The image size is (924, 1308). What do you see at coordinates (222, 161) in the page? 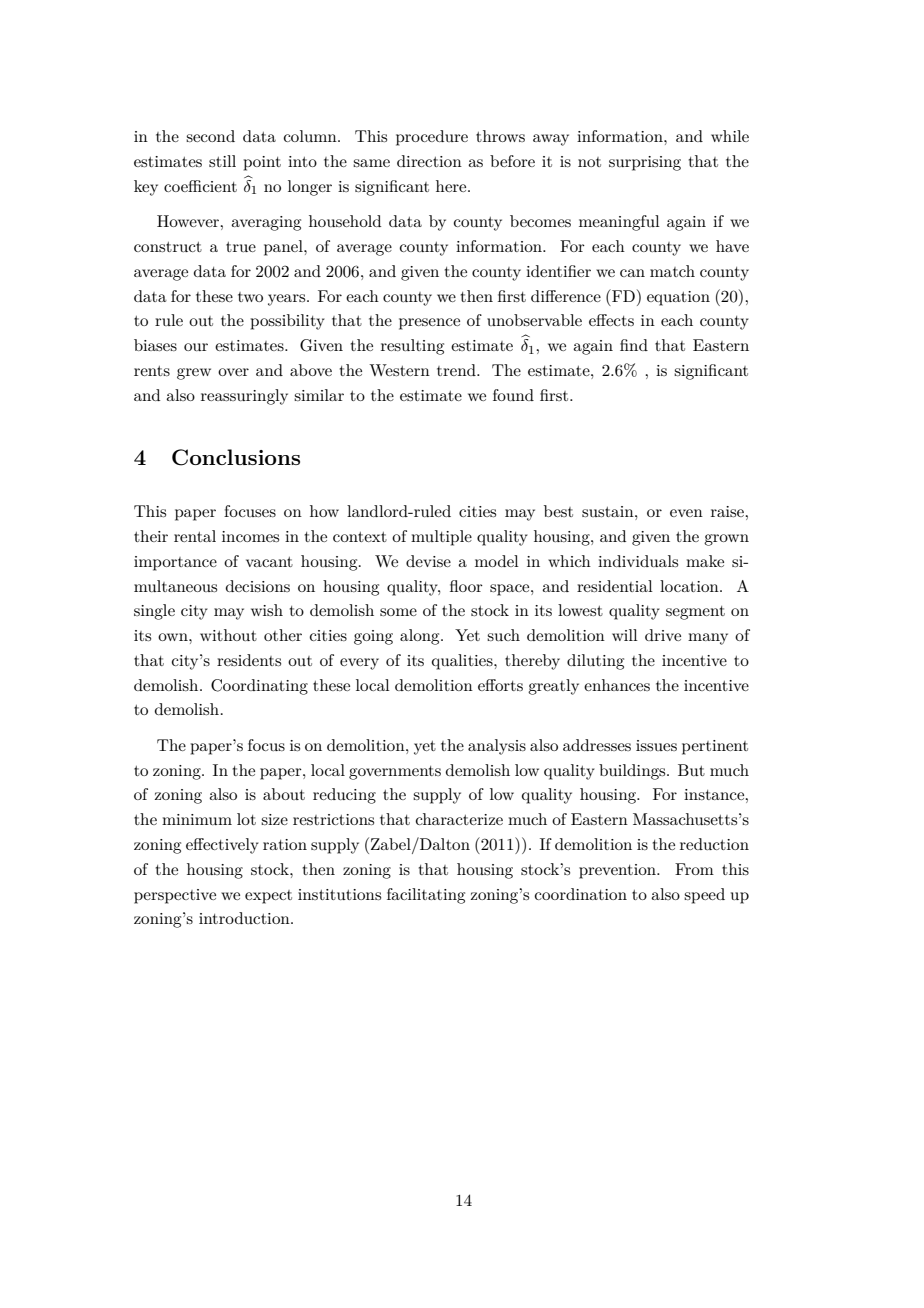
I see `still` at bounding box center [222, 161].
